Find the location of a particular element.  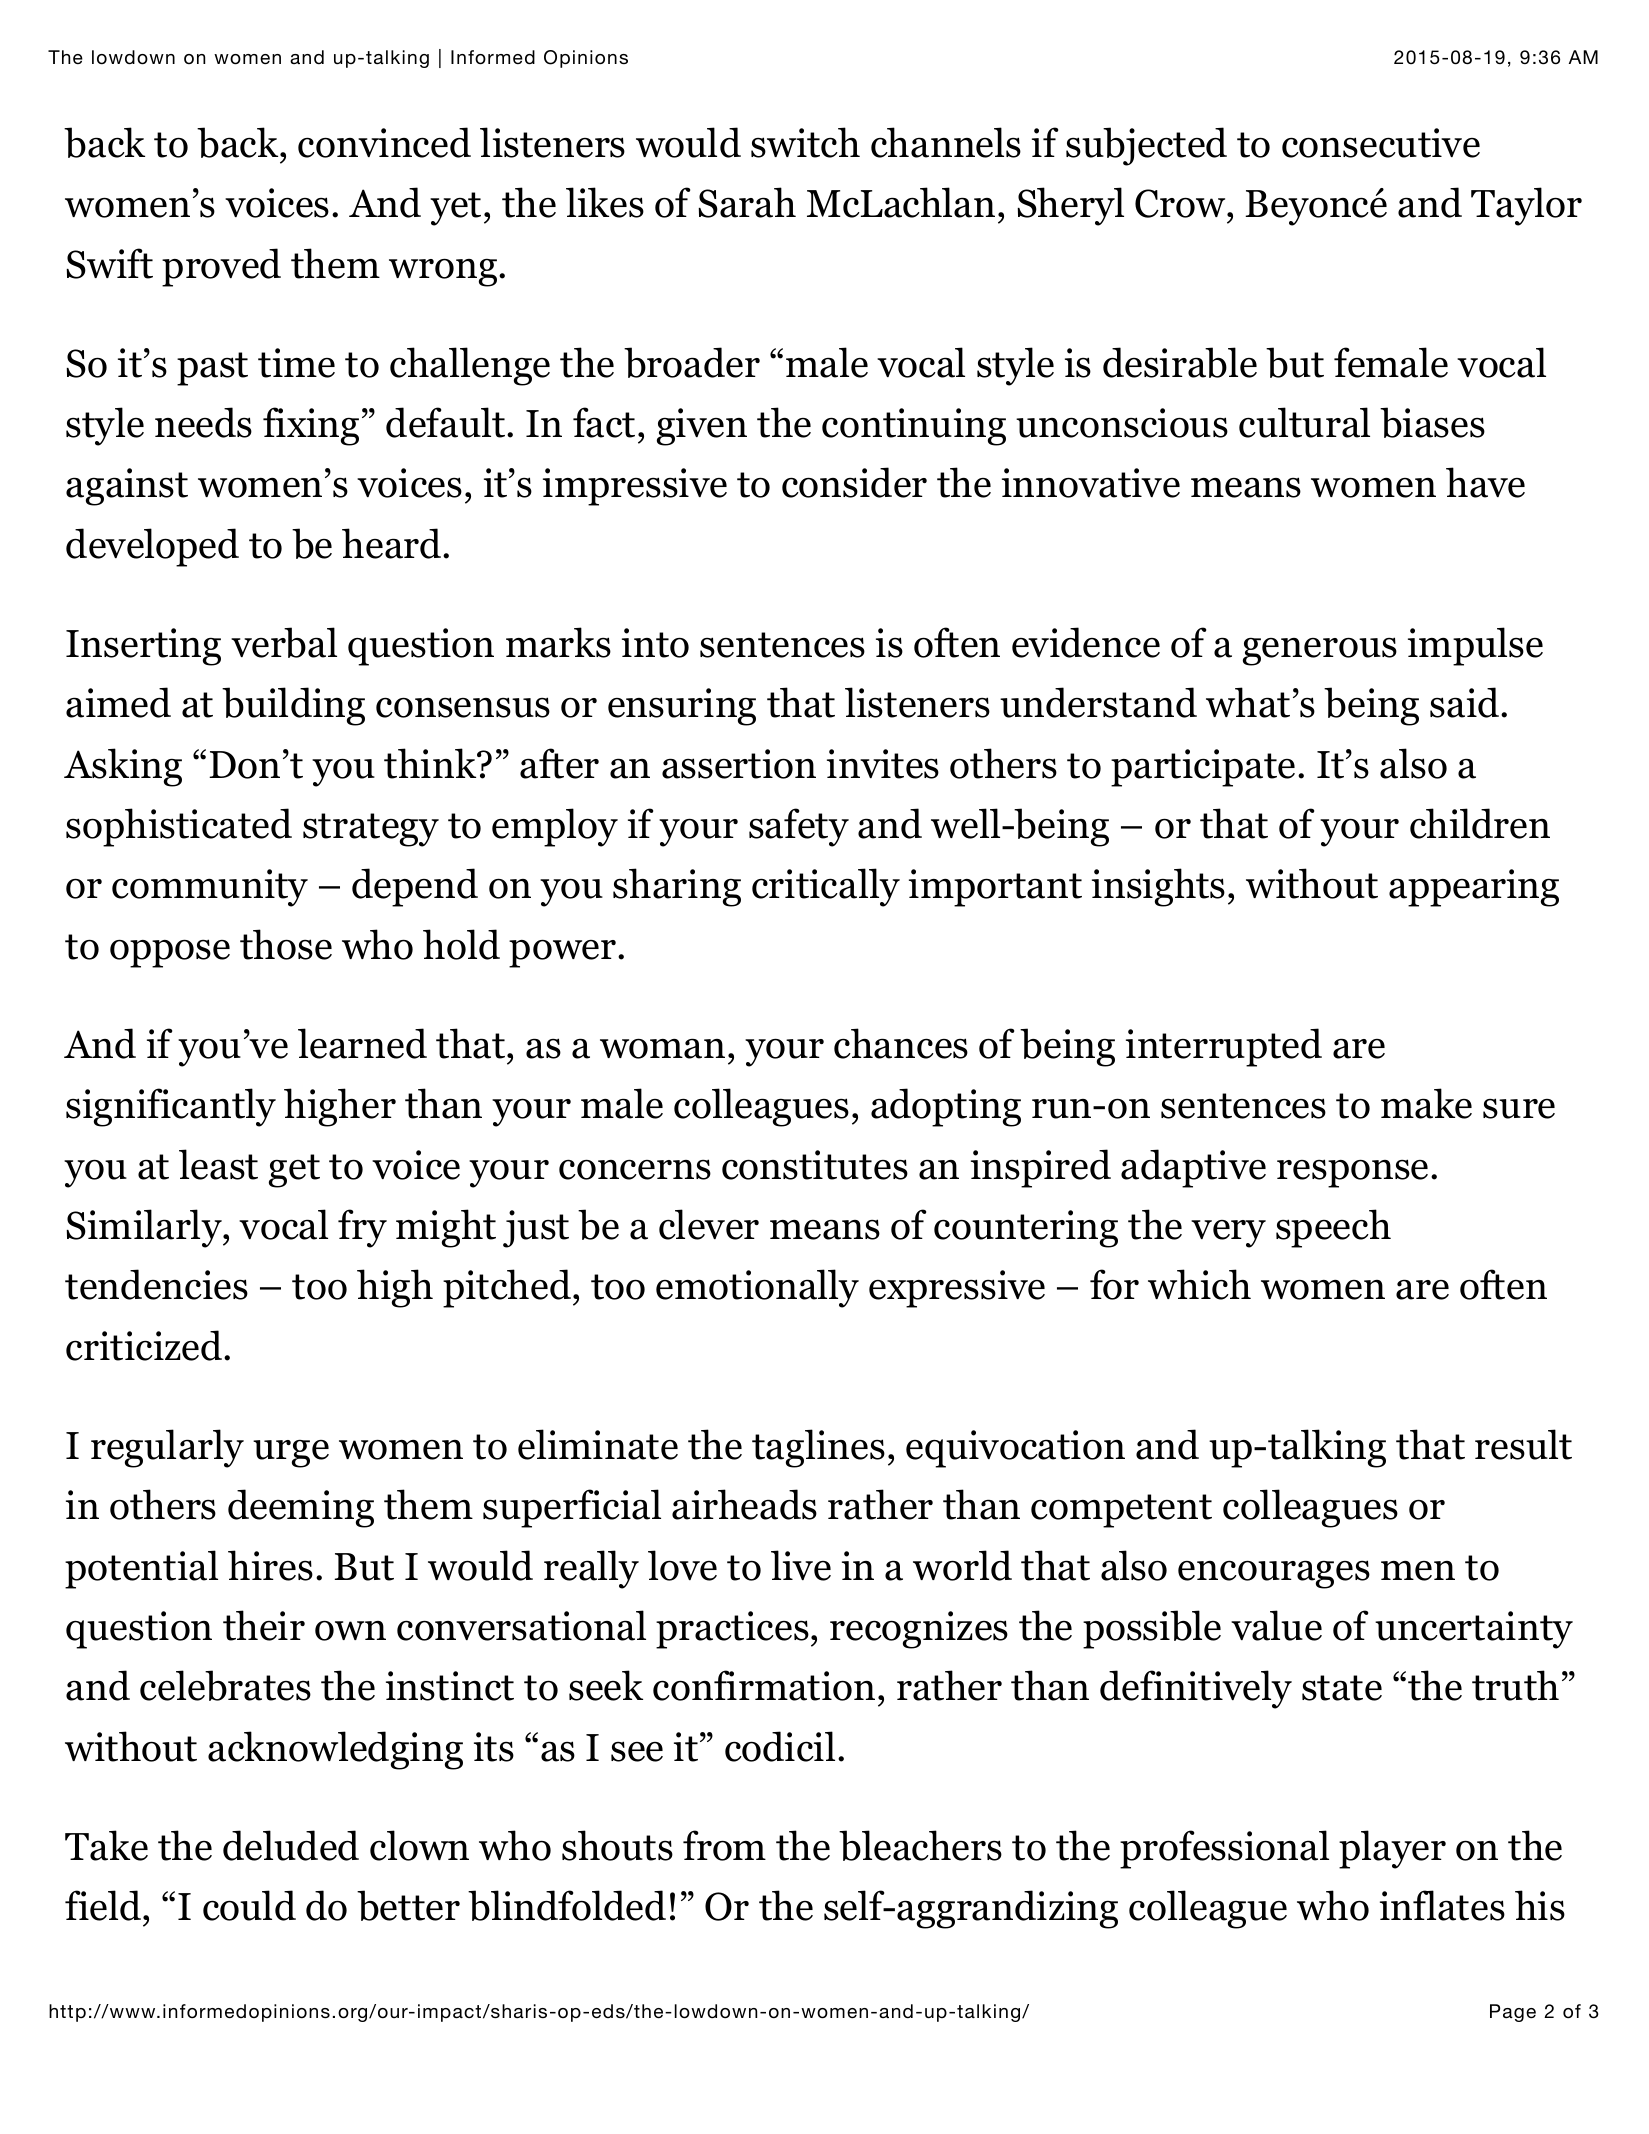

chances is located at coordinates (901, 1043).
